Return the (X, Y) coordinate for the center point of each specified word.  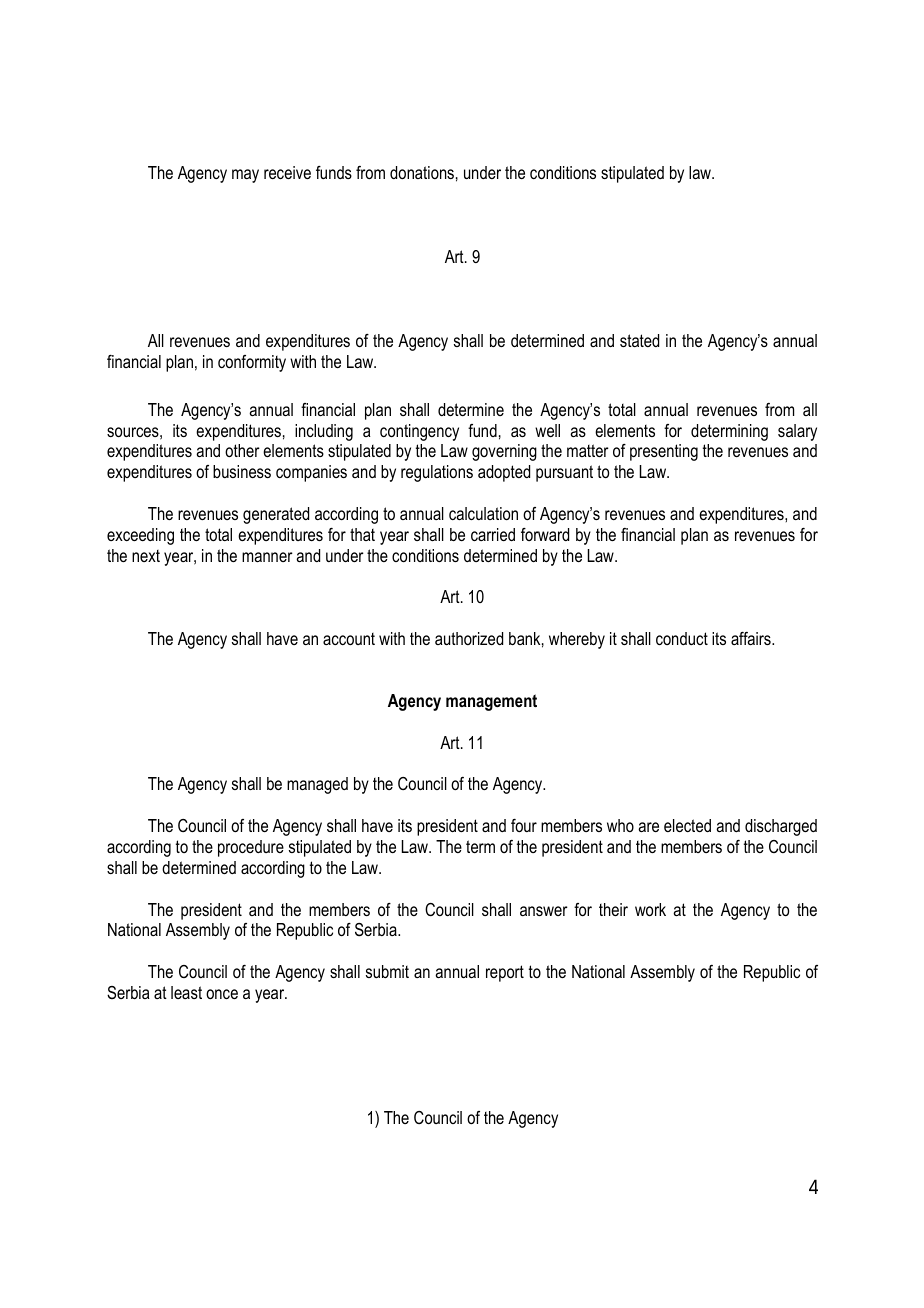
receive (287, 172)
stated (639, 340)
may (245, 176)
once (222, 994)
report (505, 973)
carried (493, 534)
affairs (752, 638)
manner (267, 557)
